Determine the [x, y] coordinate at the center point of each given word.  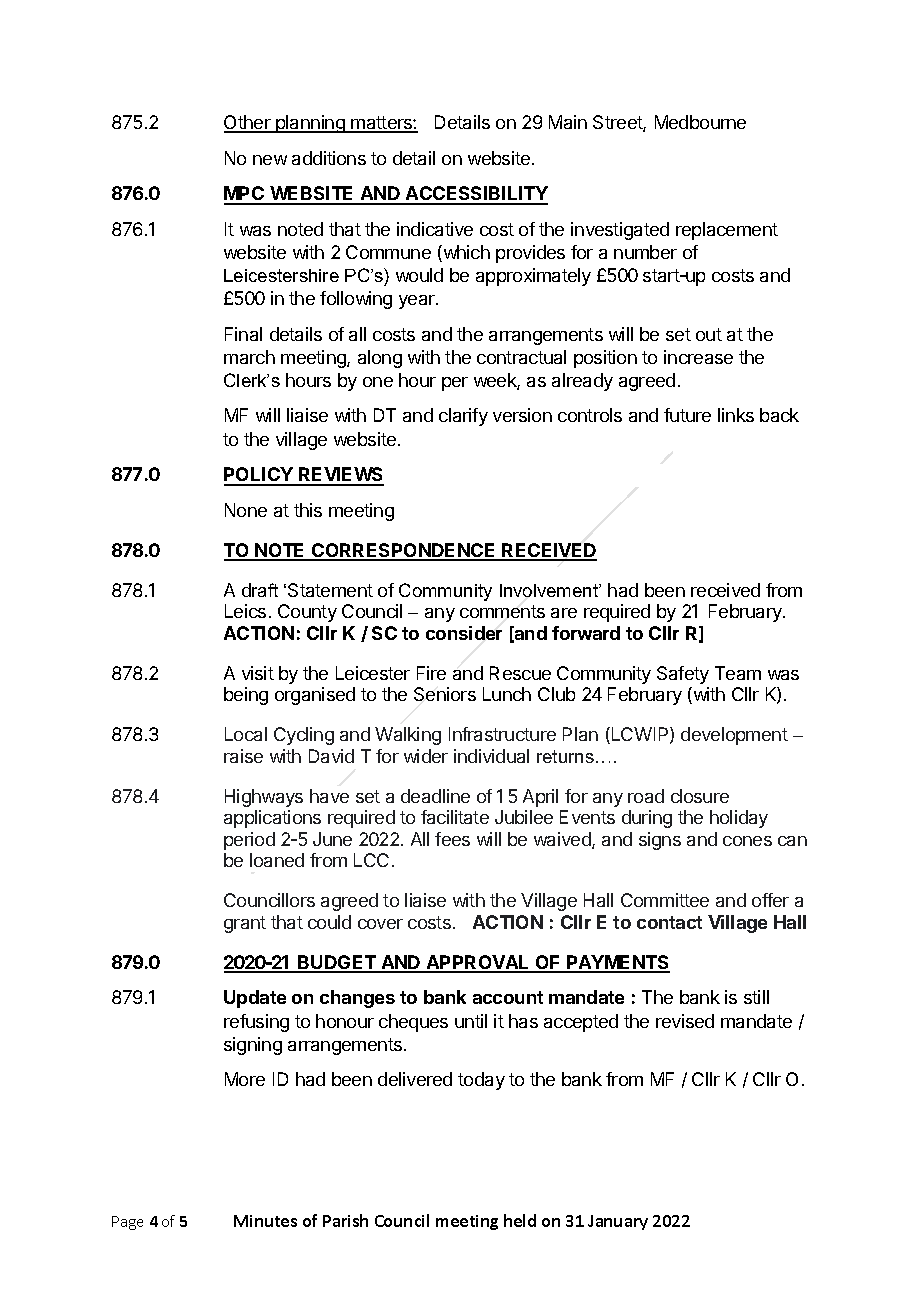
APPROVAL [478, 963]
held [520, 1220]
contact [669, 922]
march [249, 357]
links [736, 415]
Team [738, 673]
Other [248, 123]
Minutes [265, 1221]
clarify [463, 417]
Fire [431, 673]
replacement [727, 231]
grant [245, 924]
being [246, 696]
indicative [435, 229]
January [618, 1222]
